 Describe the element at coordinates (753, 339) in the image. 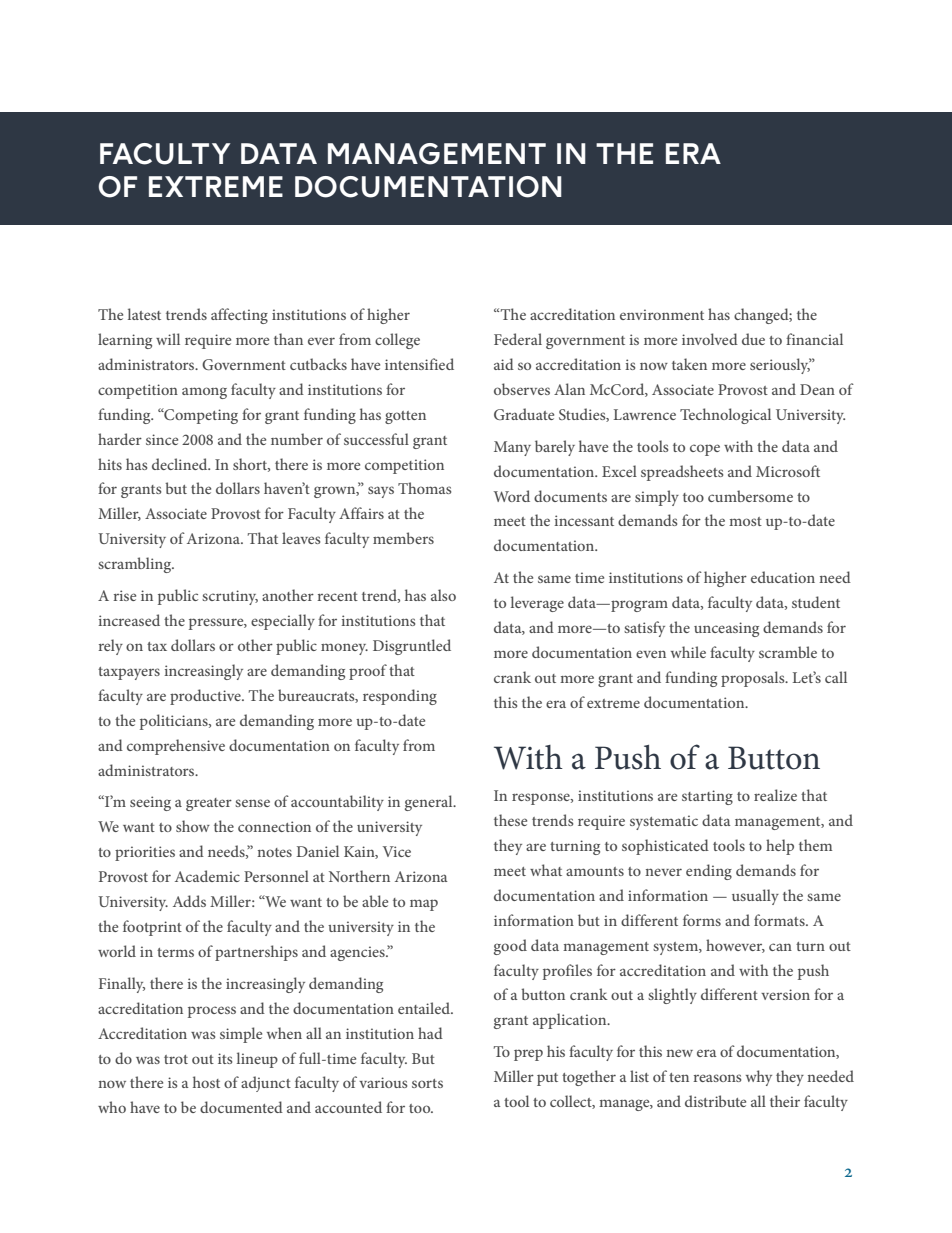

I see `due` at that location.
